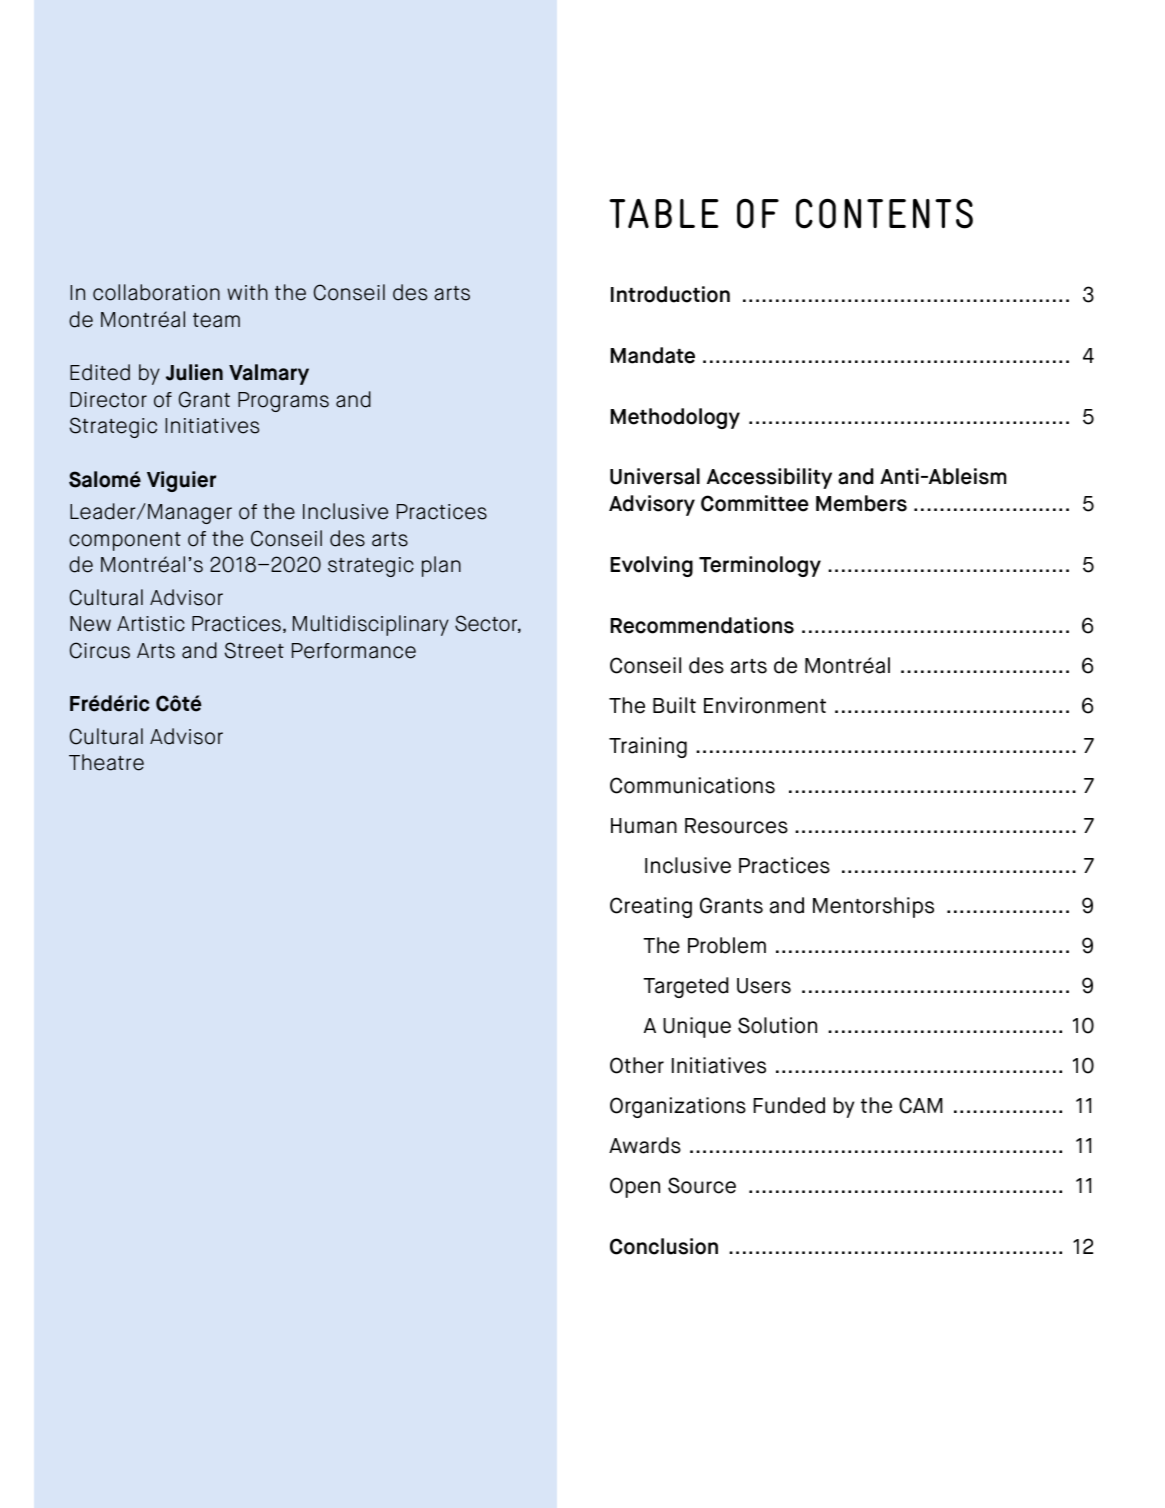 Image resolution: width=1165 pixels, height=1508 pixels. What do you see at coordinates (651, 907) in the document?
I see `Creating` at bounding box center [651, 907].
